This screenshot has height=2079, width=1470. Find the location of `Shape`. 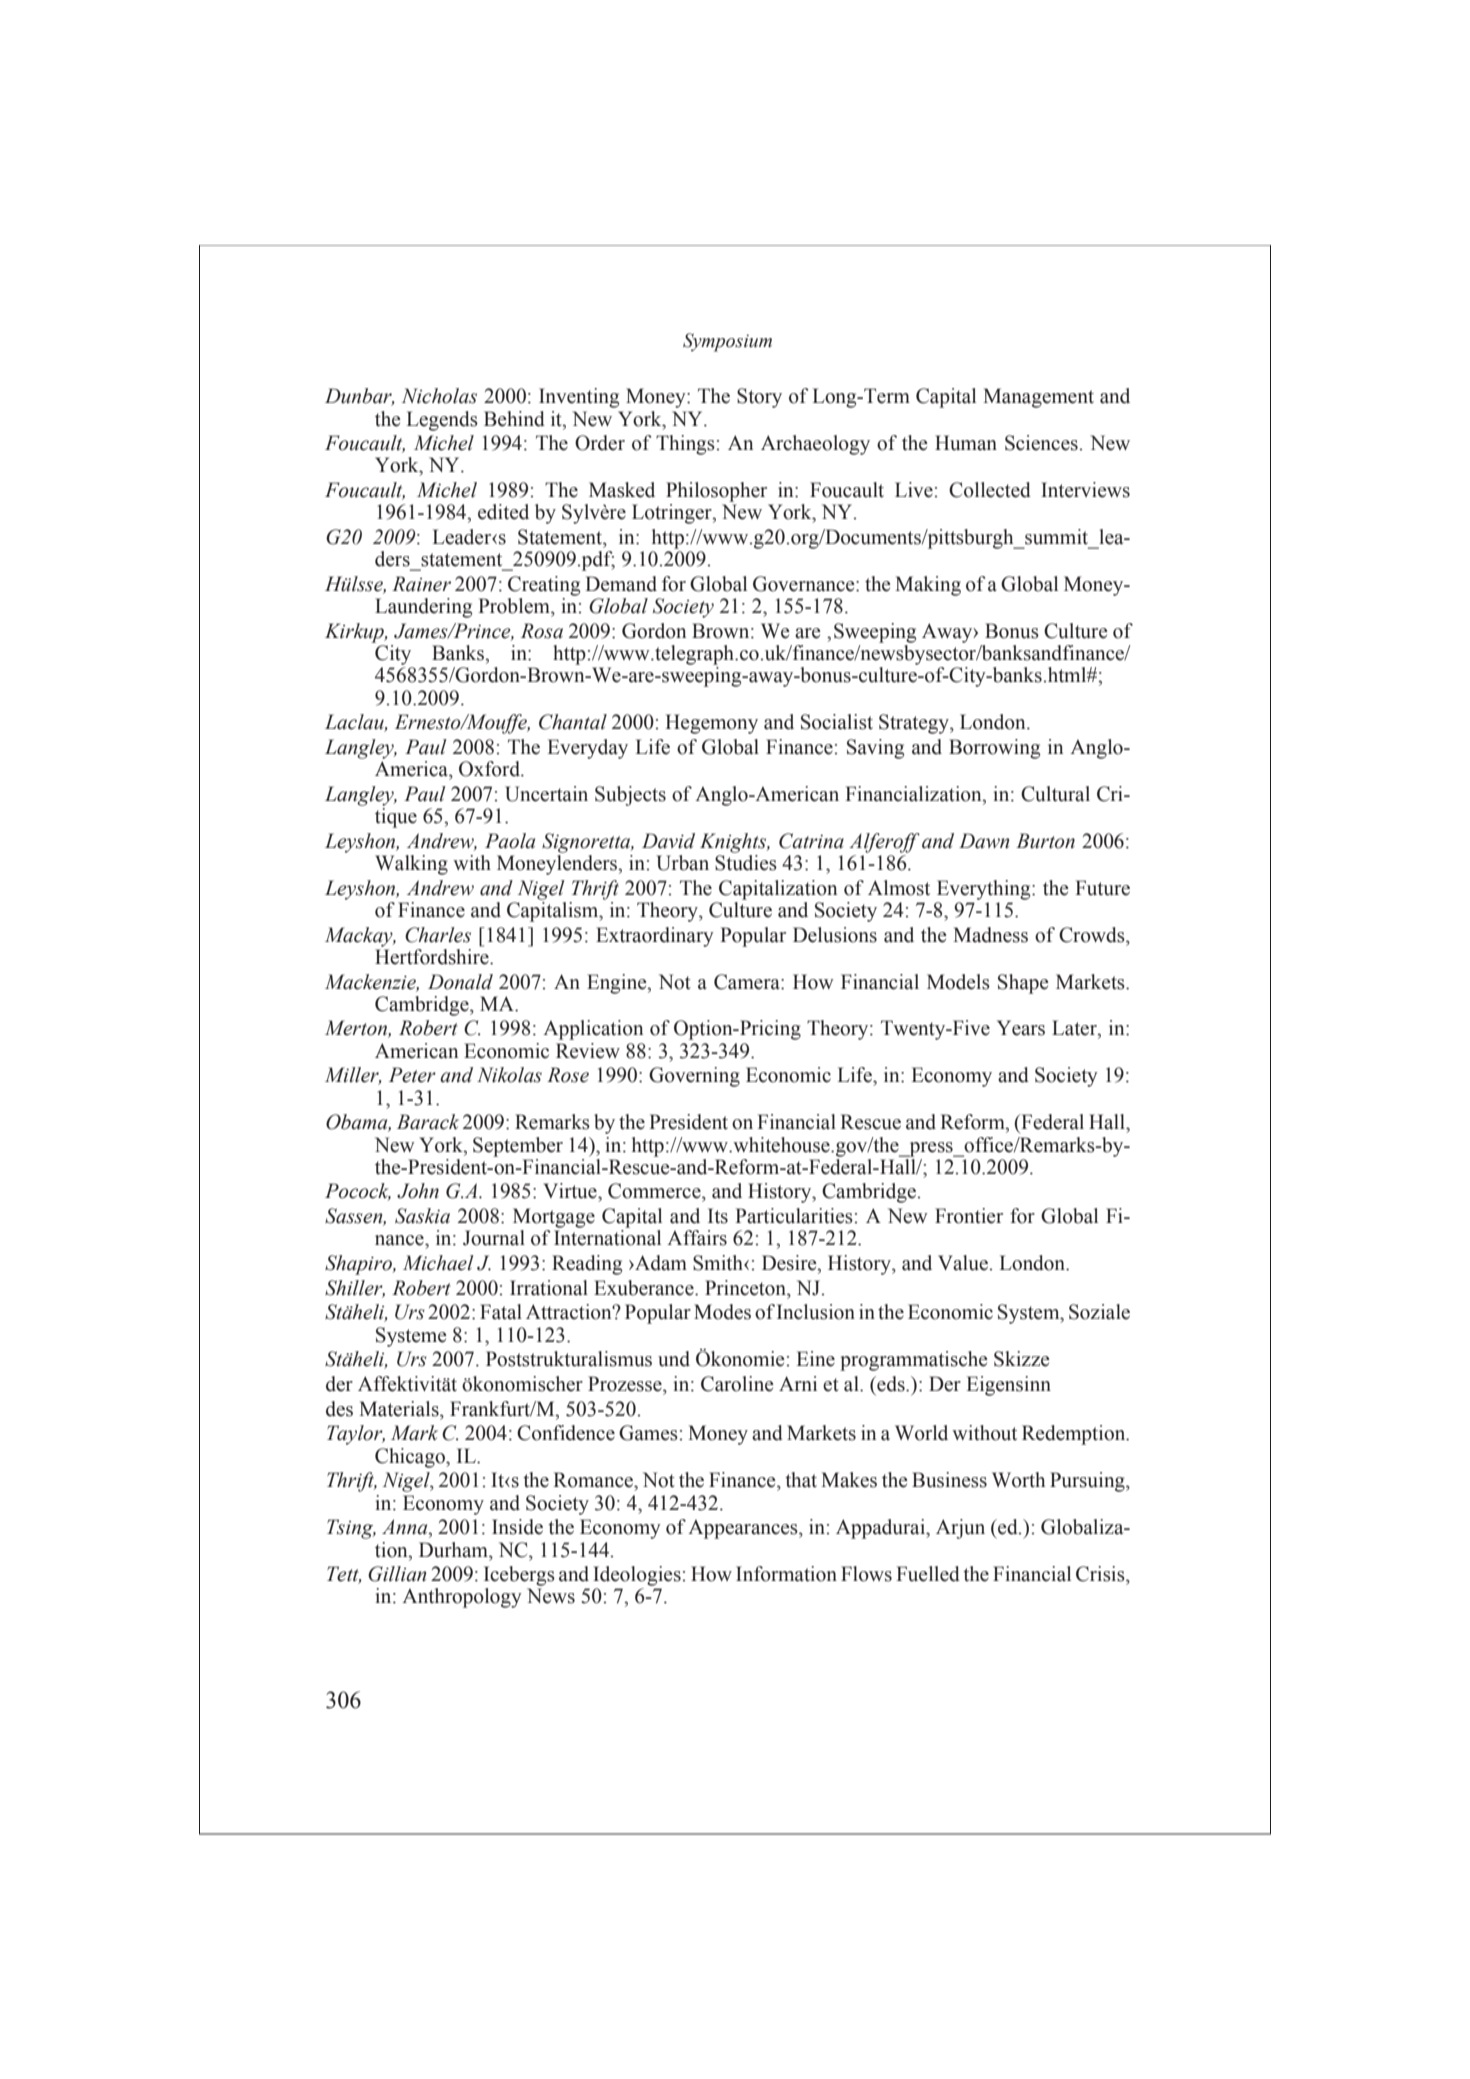

Shape is located at coordinates (1023, 984).
